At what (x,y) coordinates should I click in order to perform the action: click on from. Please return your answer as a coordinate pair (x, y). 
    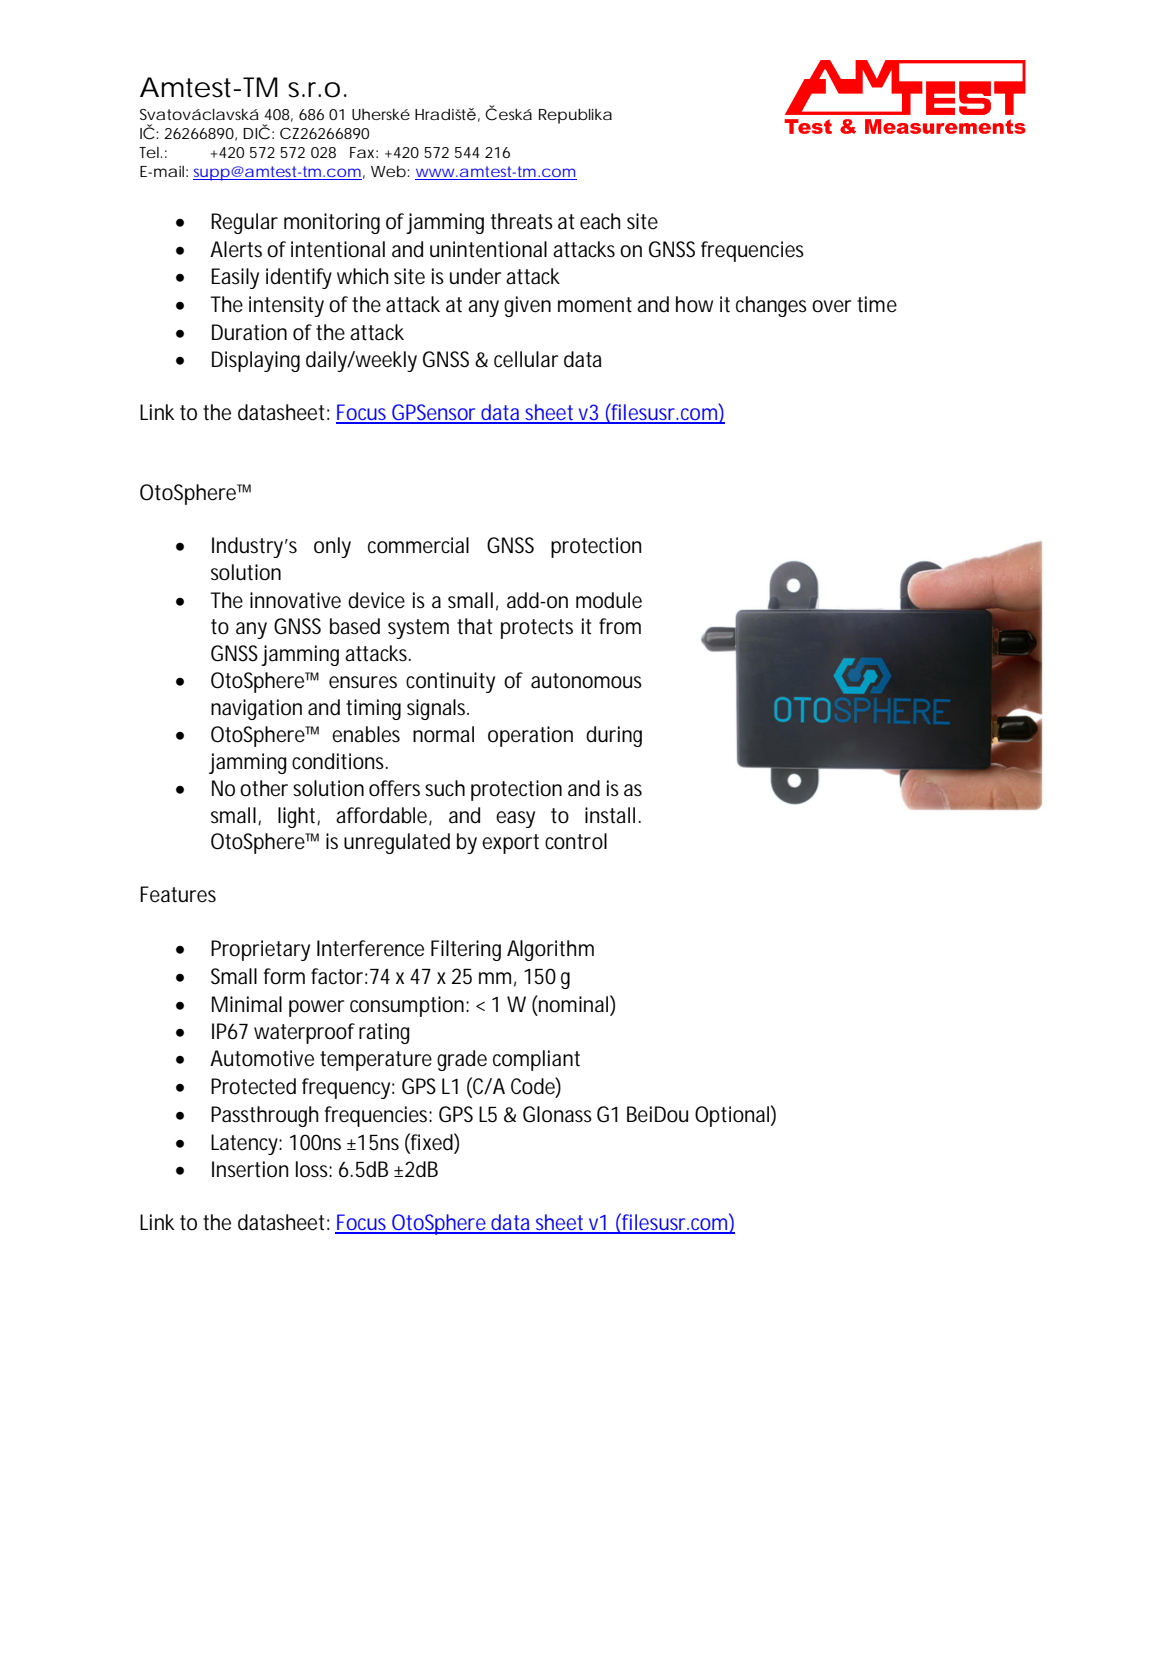
    Looking at the image, I should click on (620, 626).
